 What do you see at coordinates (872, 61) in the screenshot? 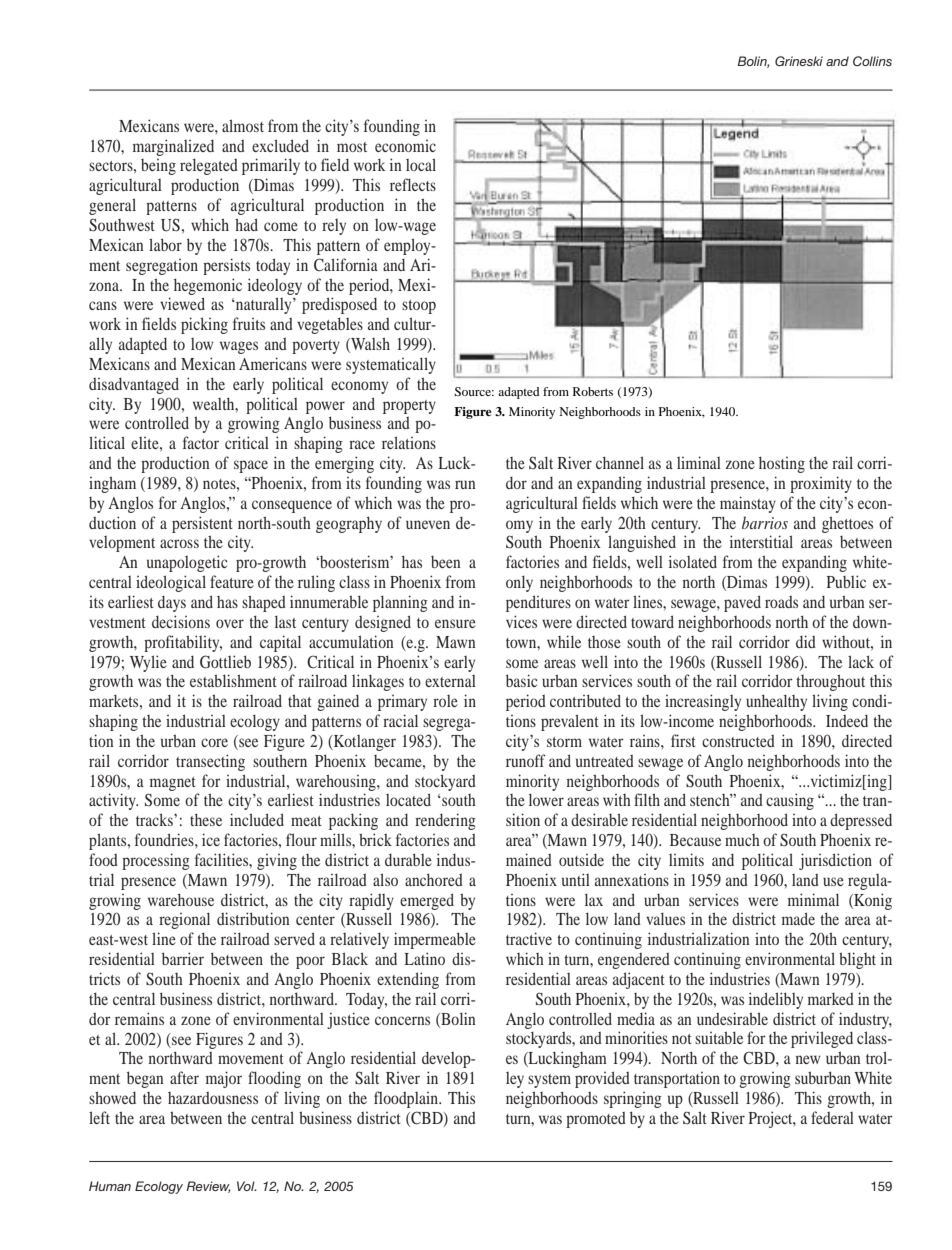
I see `Collins` at bounding box center [872, 61].
